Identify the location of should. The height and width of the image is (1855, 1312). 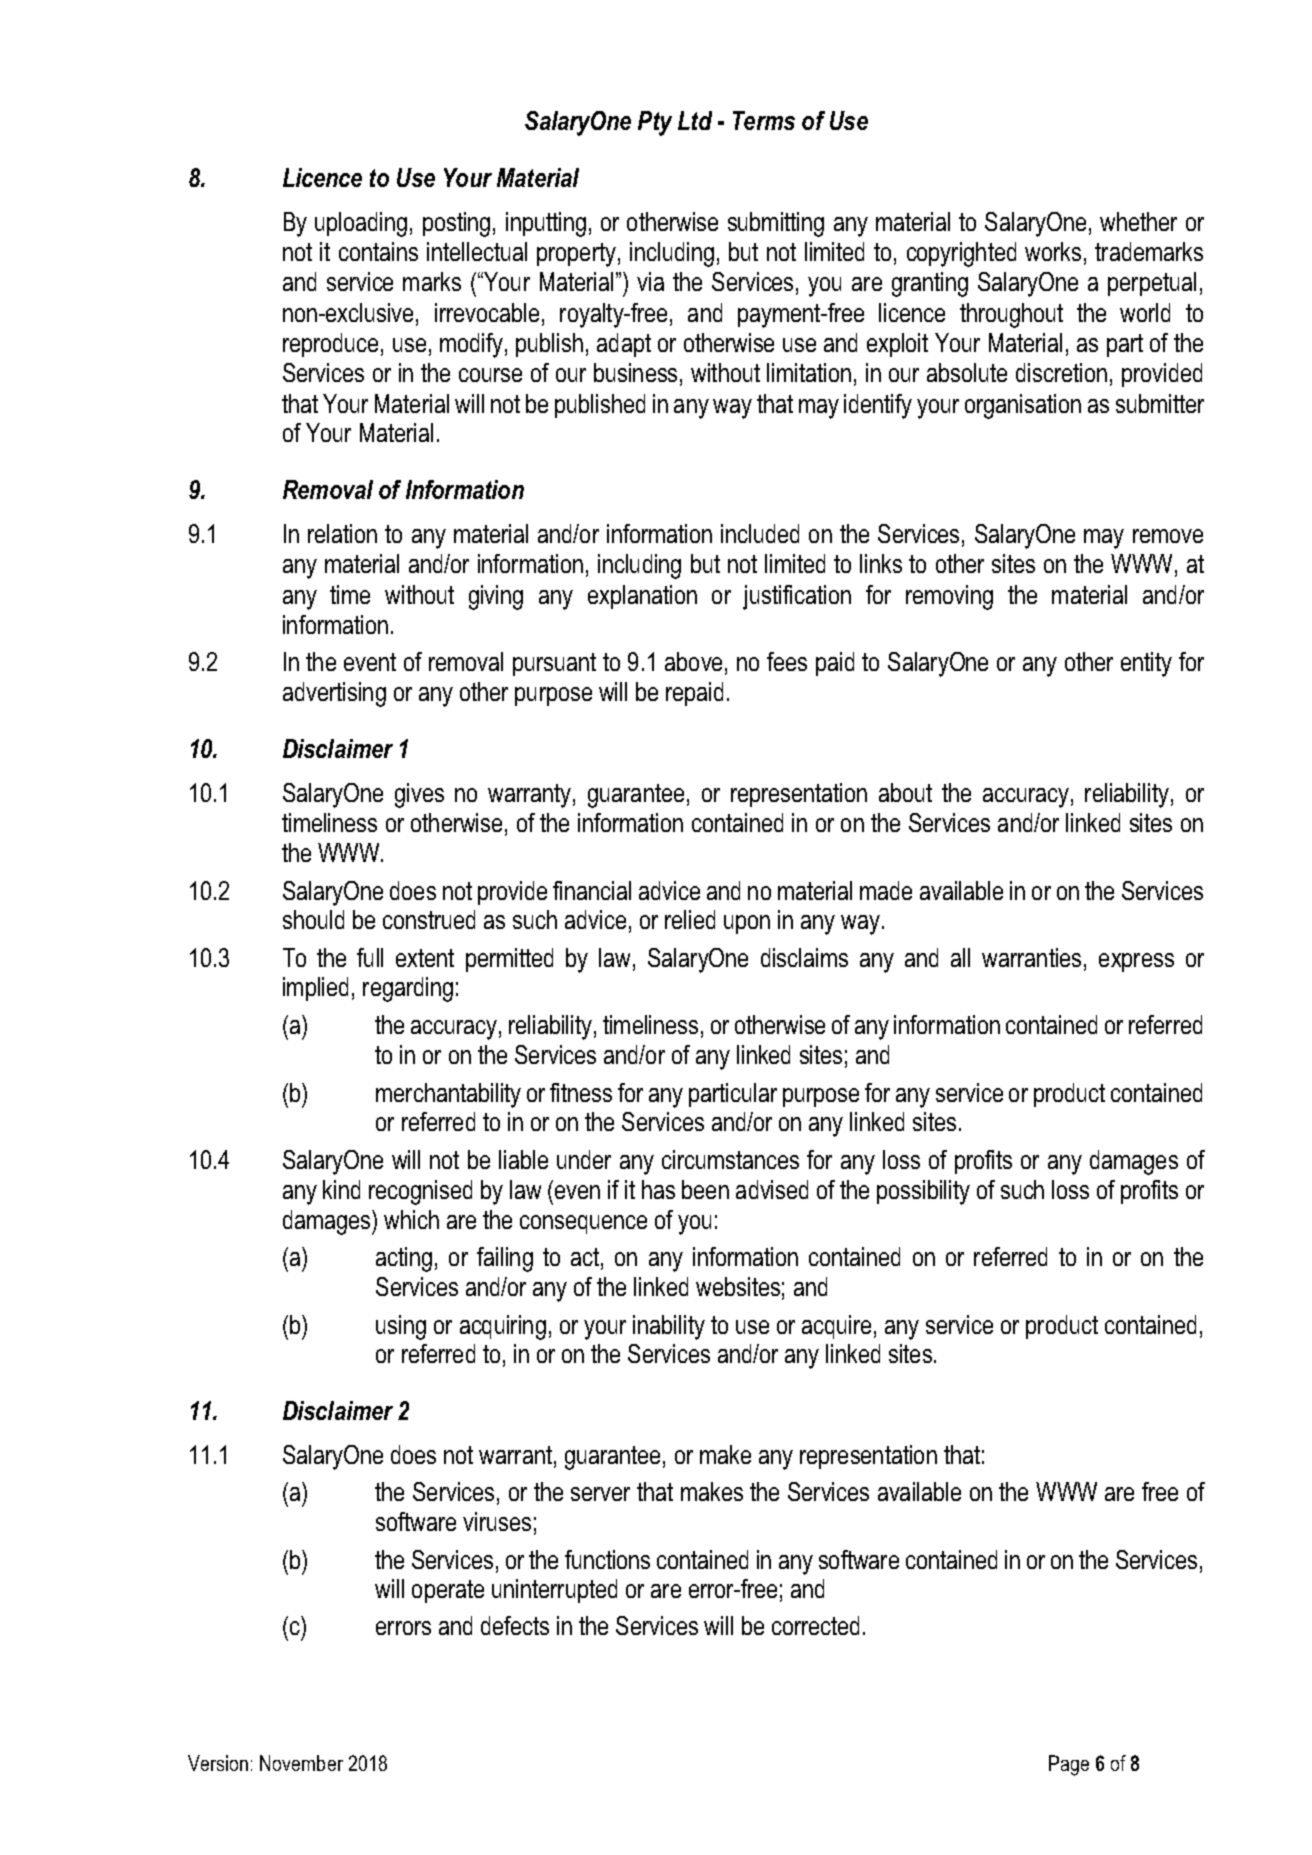
(313, 919).
